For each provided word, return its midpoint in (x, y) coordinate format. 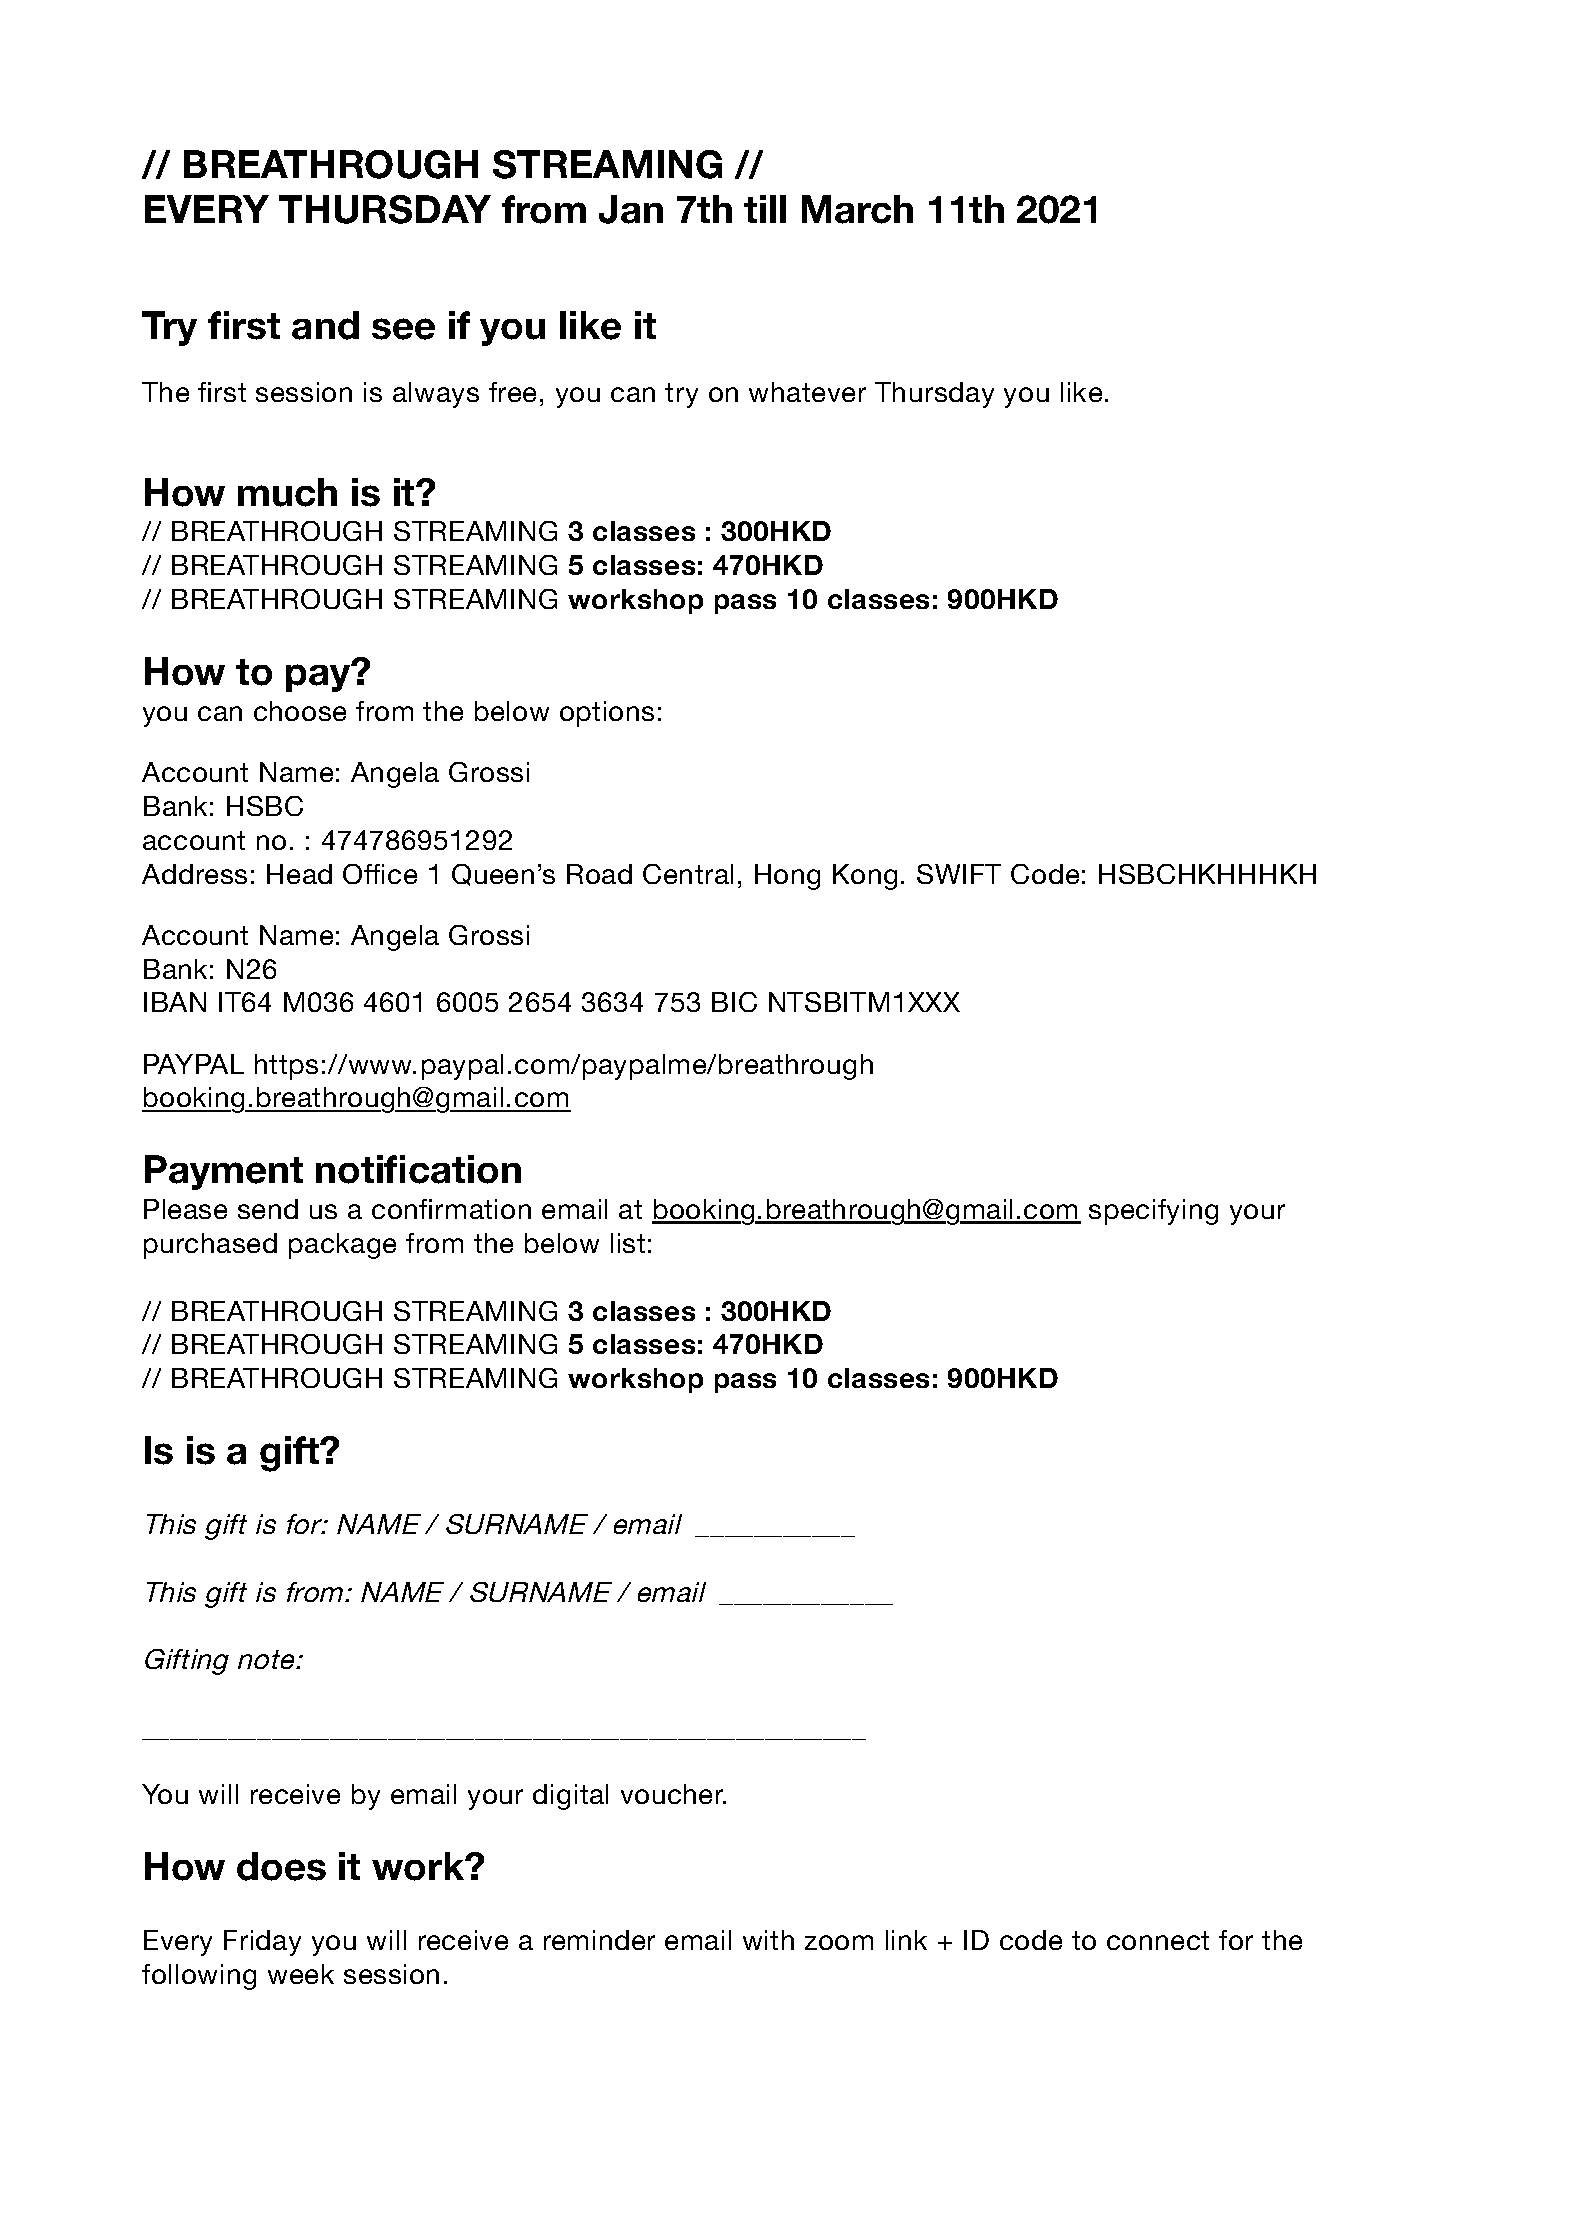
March (857, 209)
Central (688, 874)
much (287, 492)
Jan (631, 209)
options (607, 714)
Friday (262, 1943)
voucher (673, 1794)
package (342, 1246)
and (325, 325)
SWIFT (959, 874)
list (628, 1243)
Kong (865, 877)
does (281, 1866)
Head (299, 874)
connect (1158, 1940)
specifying (1153, 1212)
